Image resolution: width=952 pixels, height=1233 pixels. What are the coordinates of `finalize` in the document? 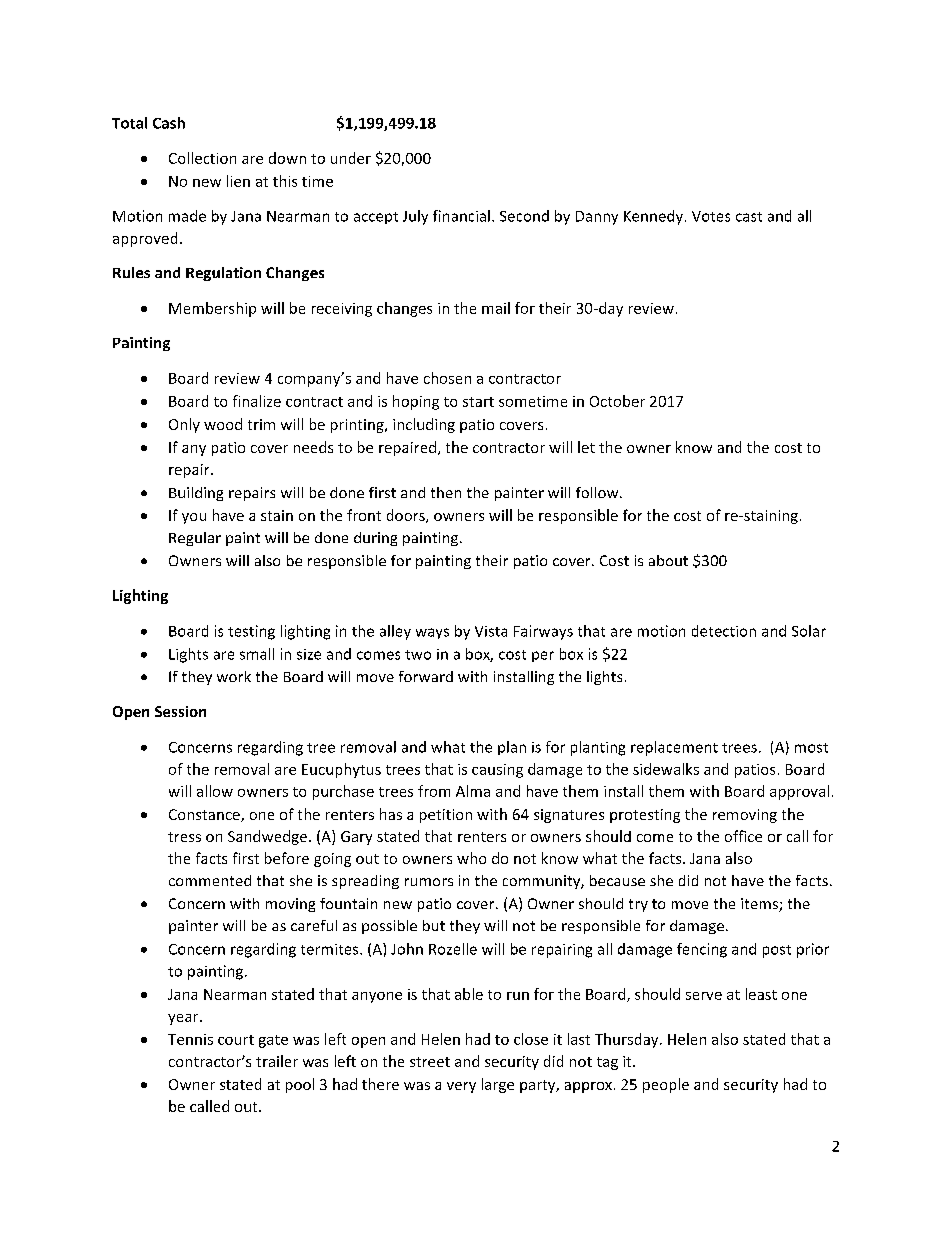 It's located at (257, 401).
